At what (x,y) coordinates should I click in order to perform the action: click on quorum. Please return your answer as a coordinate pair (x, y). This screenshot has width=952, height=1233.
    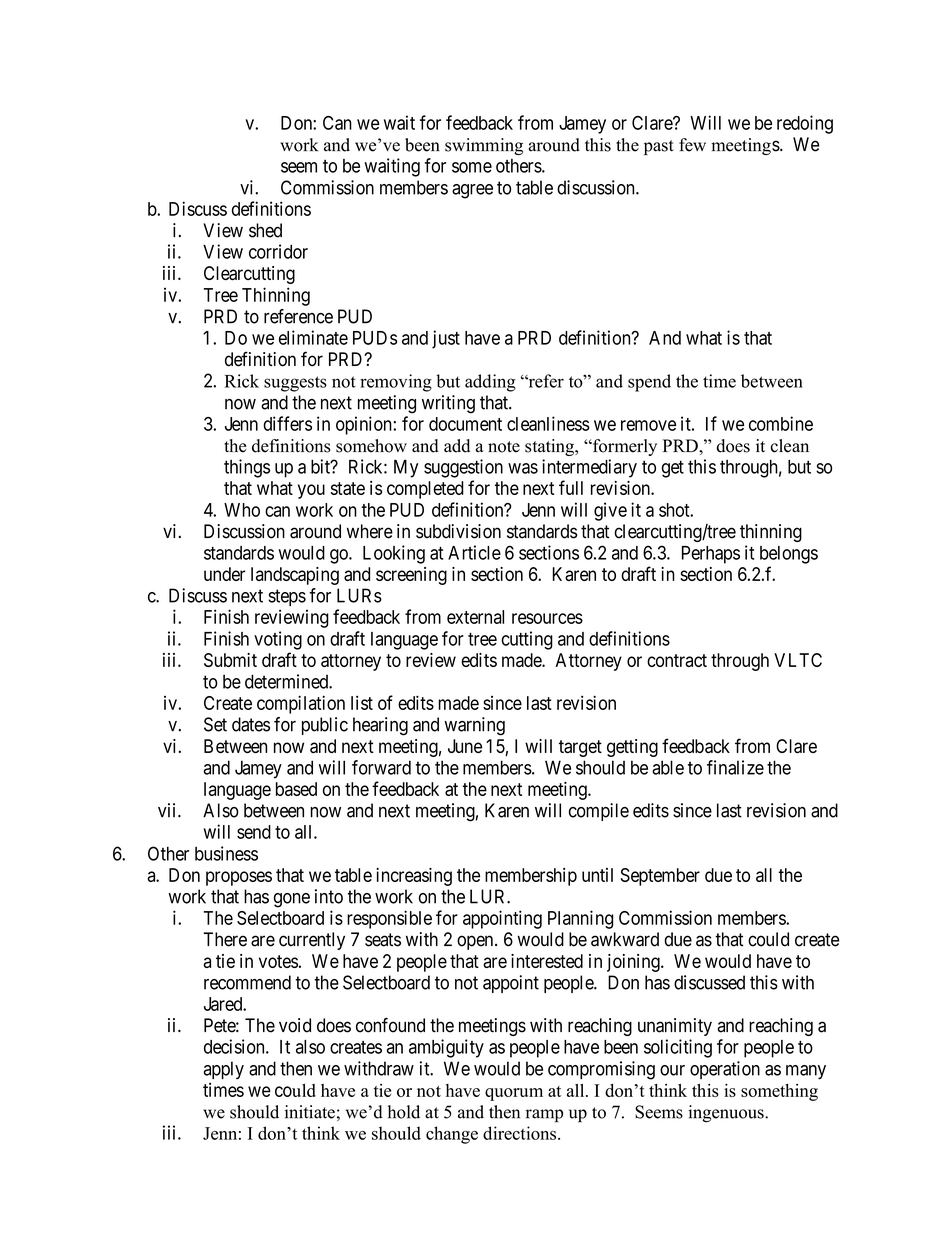
    Looking at the image, I should click on (514, 1094).
